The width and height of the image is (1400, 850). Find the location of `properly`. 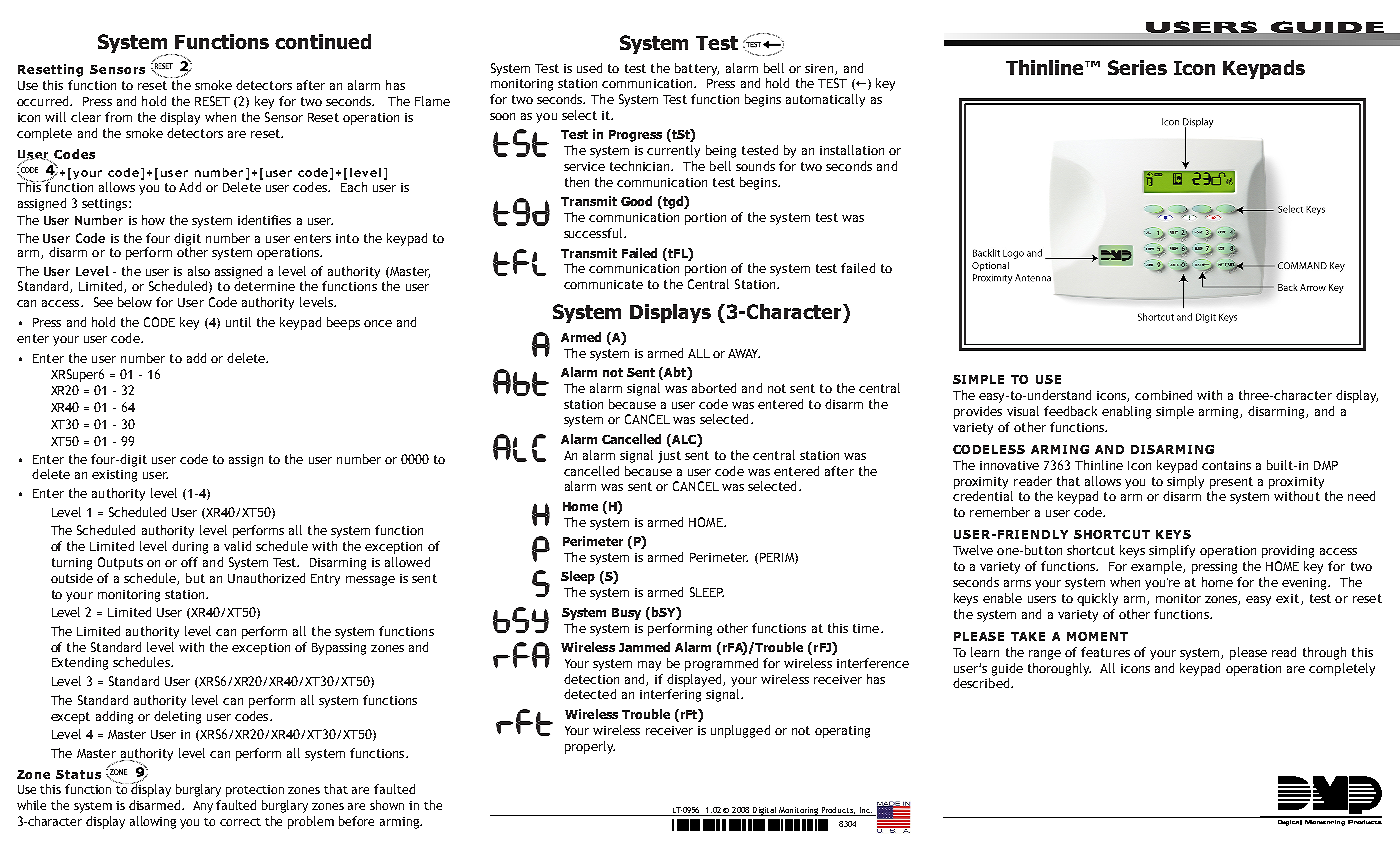

properly is located at coordinates (590, 747).
